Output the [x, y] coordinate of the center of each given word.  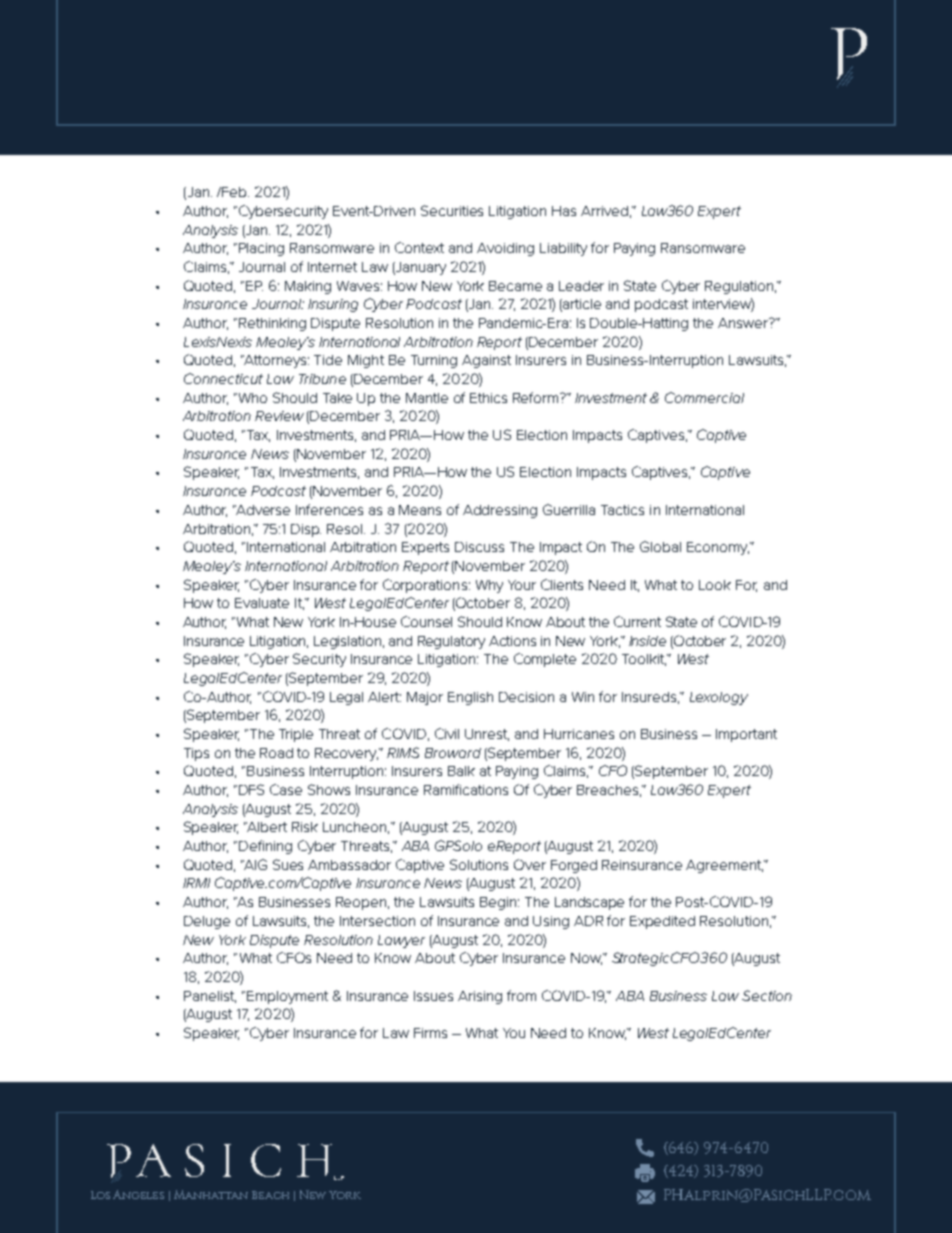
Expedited [662, 922]
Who [251, 398]
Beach [270, 1195]
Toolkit [644, 660]
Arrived [604, 211]
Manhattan [211, 1194]
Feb [234, 192]
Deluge [207, 922]
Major [425, 698]
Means [420, 510]
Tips [196, 754]
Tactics [622, 510]
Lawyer [401, 941]
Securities [452, 210]
